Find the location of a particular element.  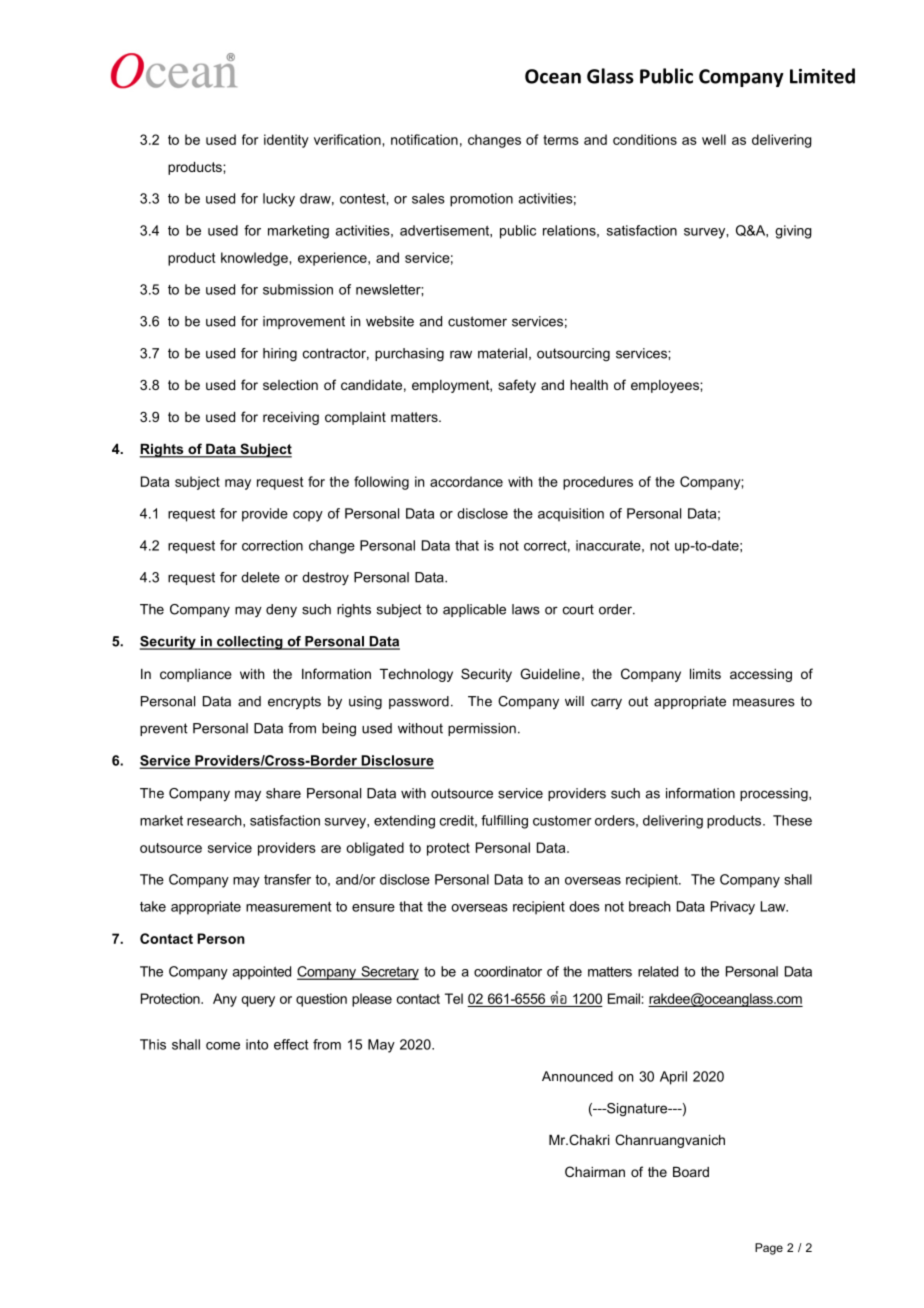

notification is located at coordinates (424, 139).
